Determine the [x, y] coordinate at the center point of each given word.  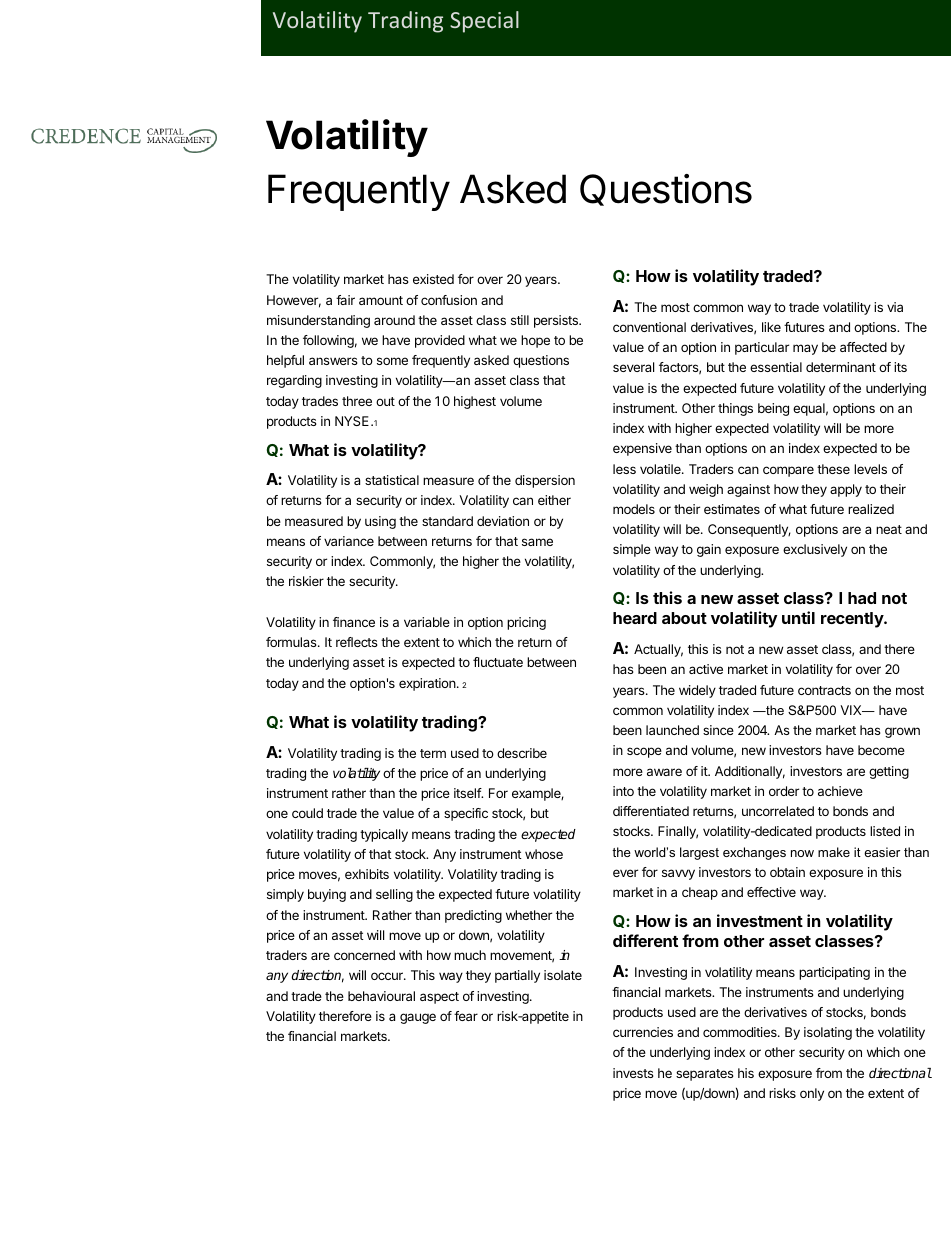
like [771, 327]
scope [644, 752]
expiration [427, 684]
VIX [852, 710]
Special [484, 22]
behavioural [381, 996]
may [805, 349]
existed [433, 279]
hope [535, 341]
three [357, 401]
